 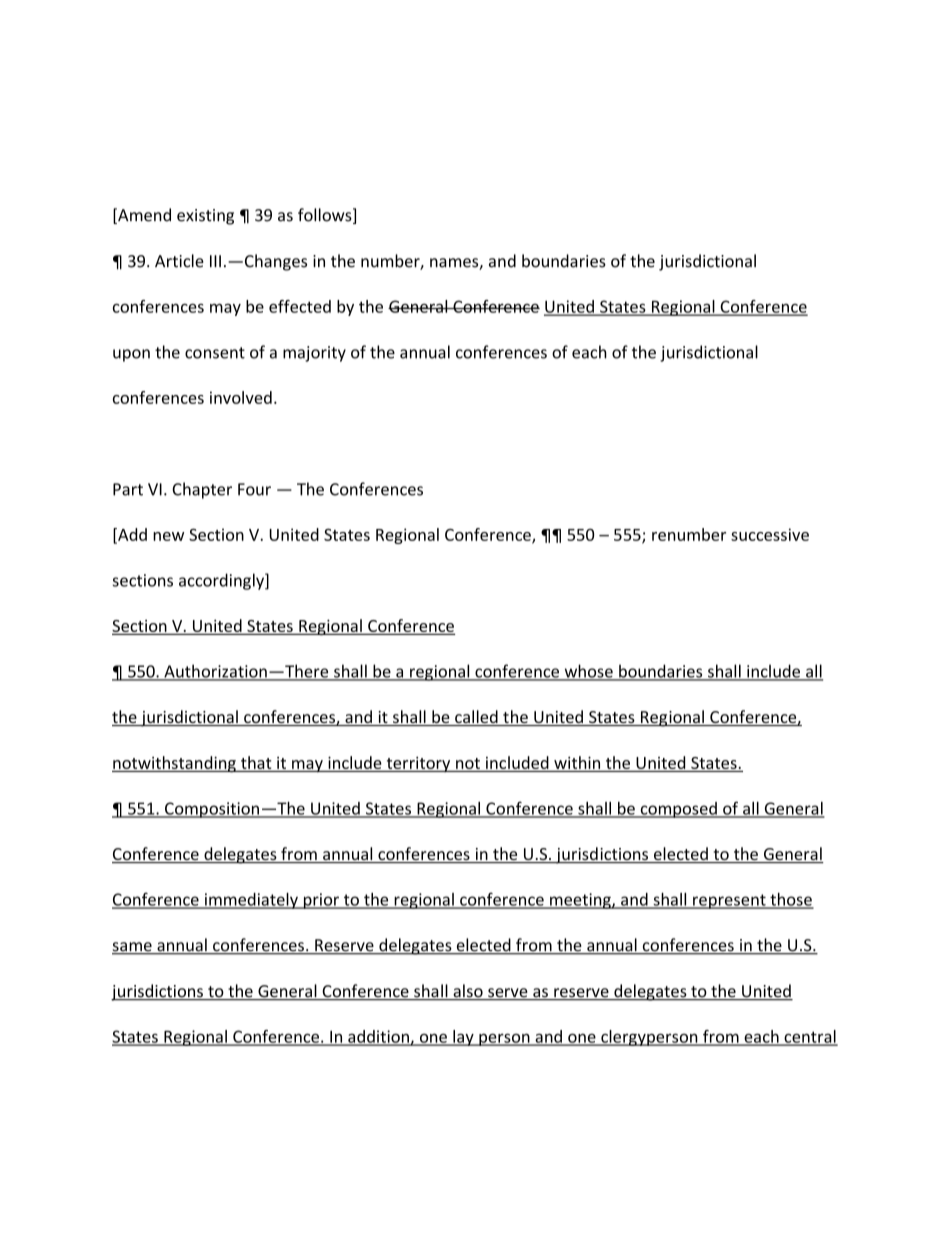 I want to click on whose, so click(x=588, y=672).
